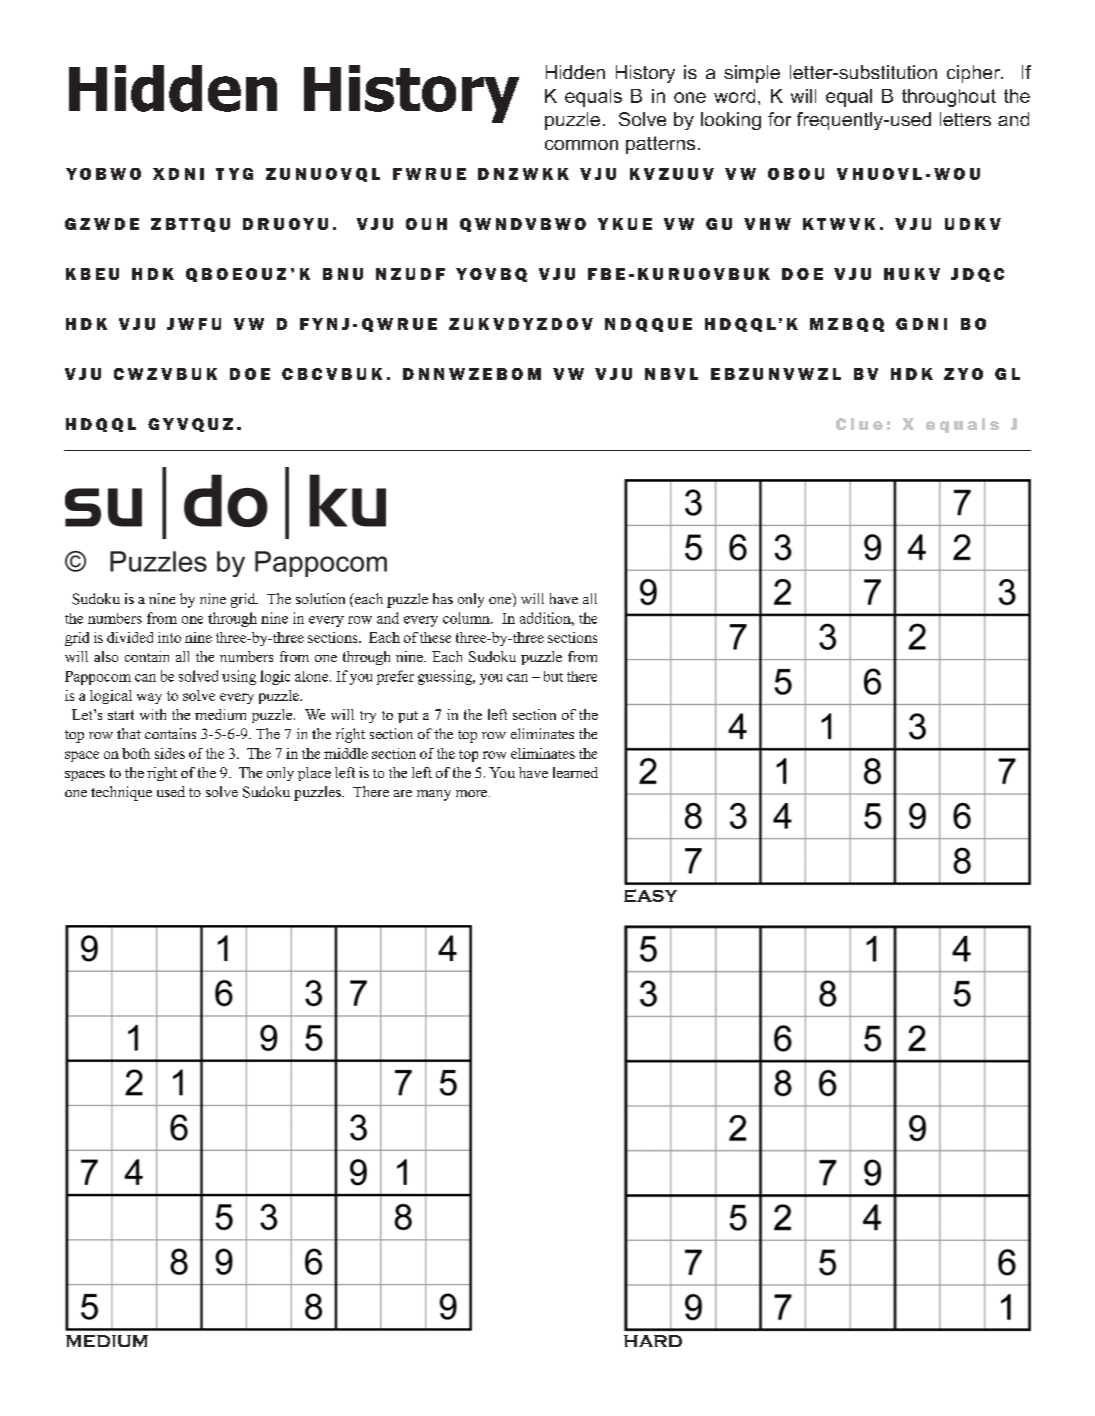 This screenshot has width=1095, height=1416. I want to click on patterns, so click(660, 145).
